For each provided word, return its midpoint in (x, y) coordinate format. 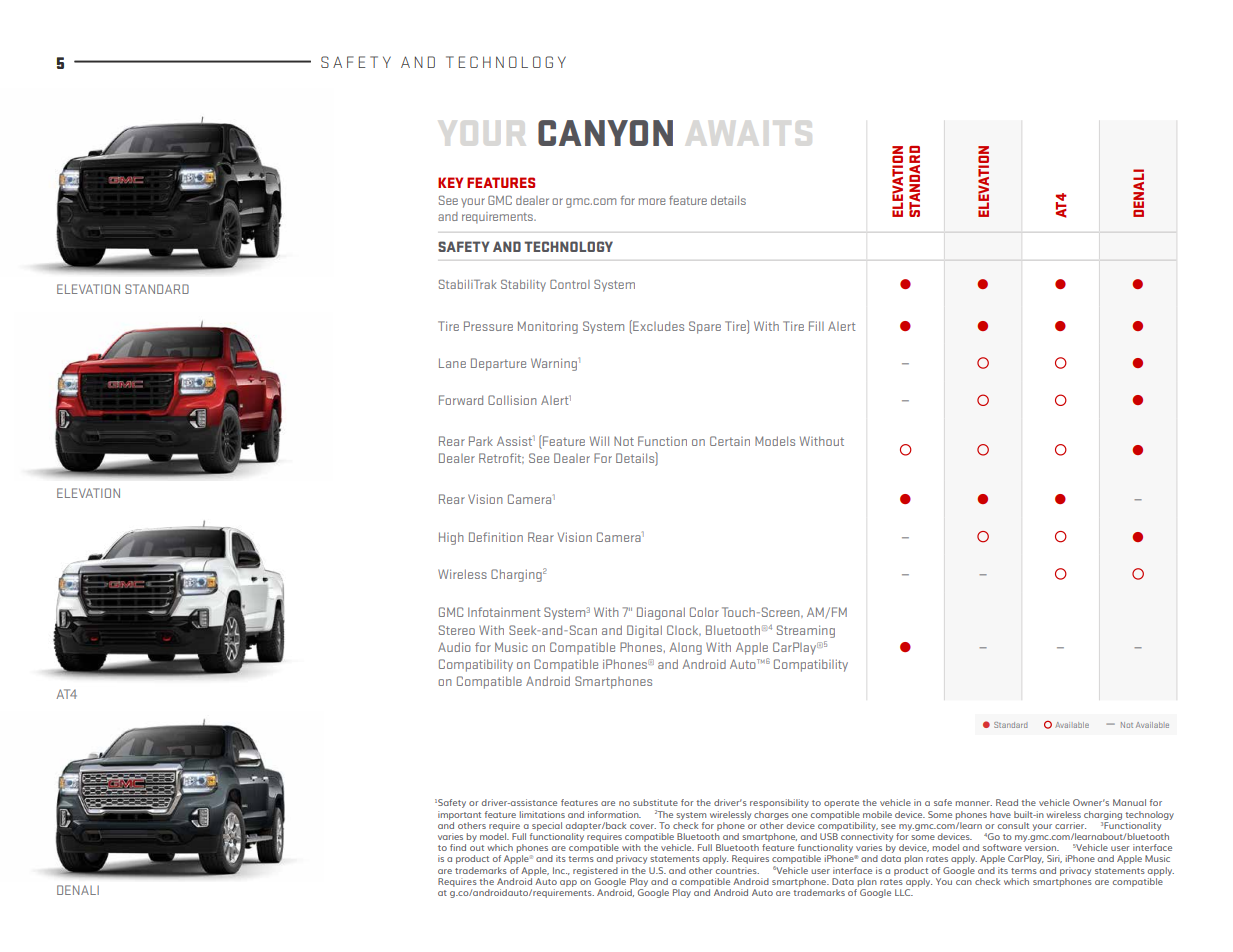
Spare (705, 327)
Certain (730, 441)
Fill (816, 326)
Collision (512, 400)
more (652, 201)
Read (1007, 802)
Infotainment (504, 612)
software (1002, 847)
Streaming (806, 631)
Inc (560, 870)
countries (737, 870)
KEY (450, 182)
